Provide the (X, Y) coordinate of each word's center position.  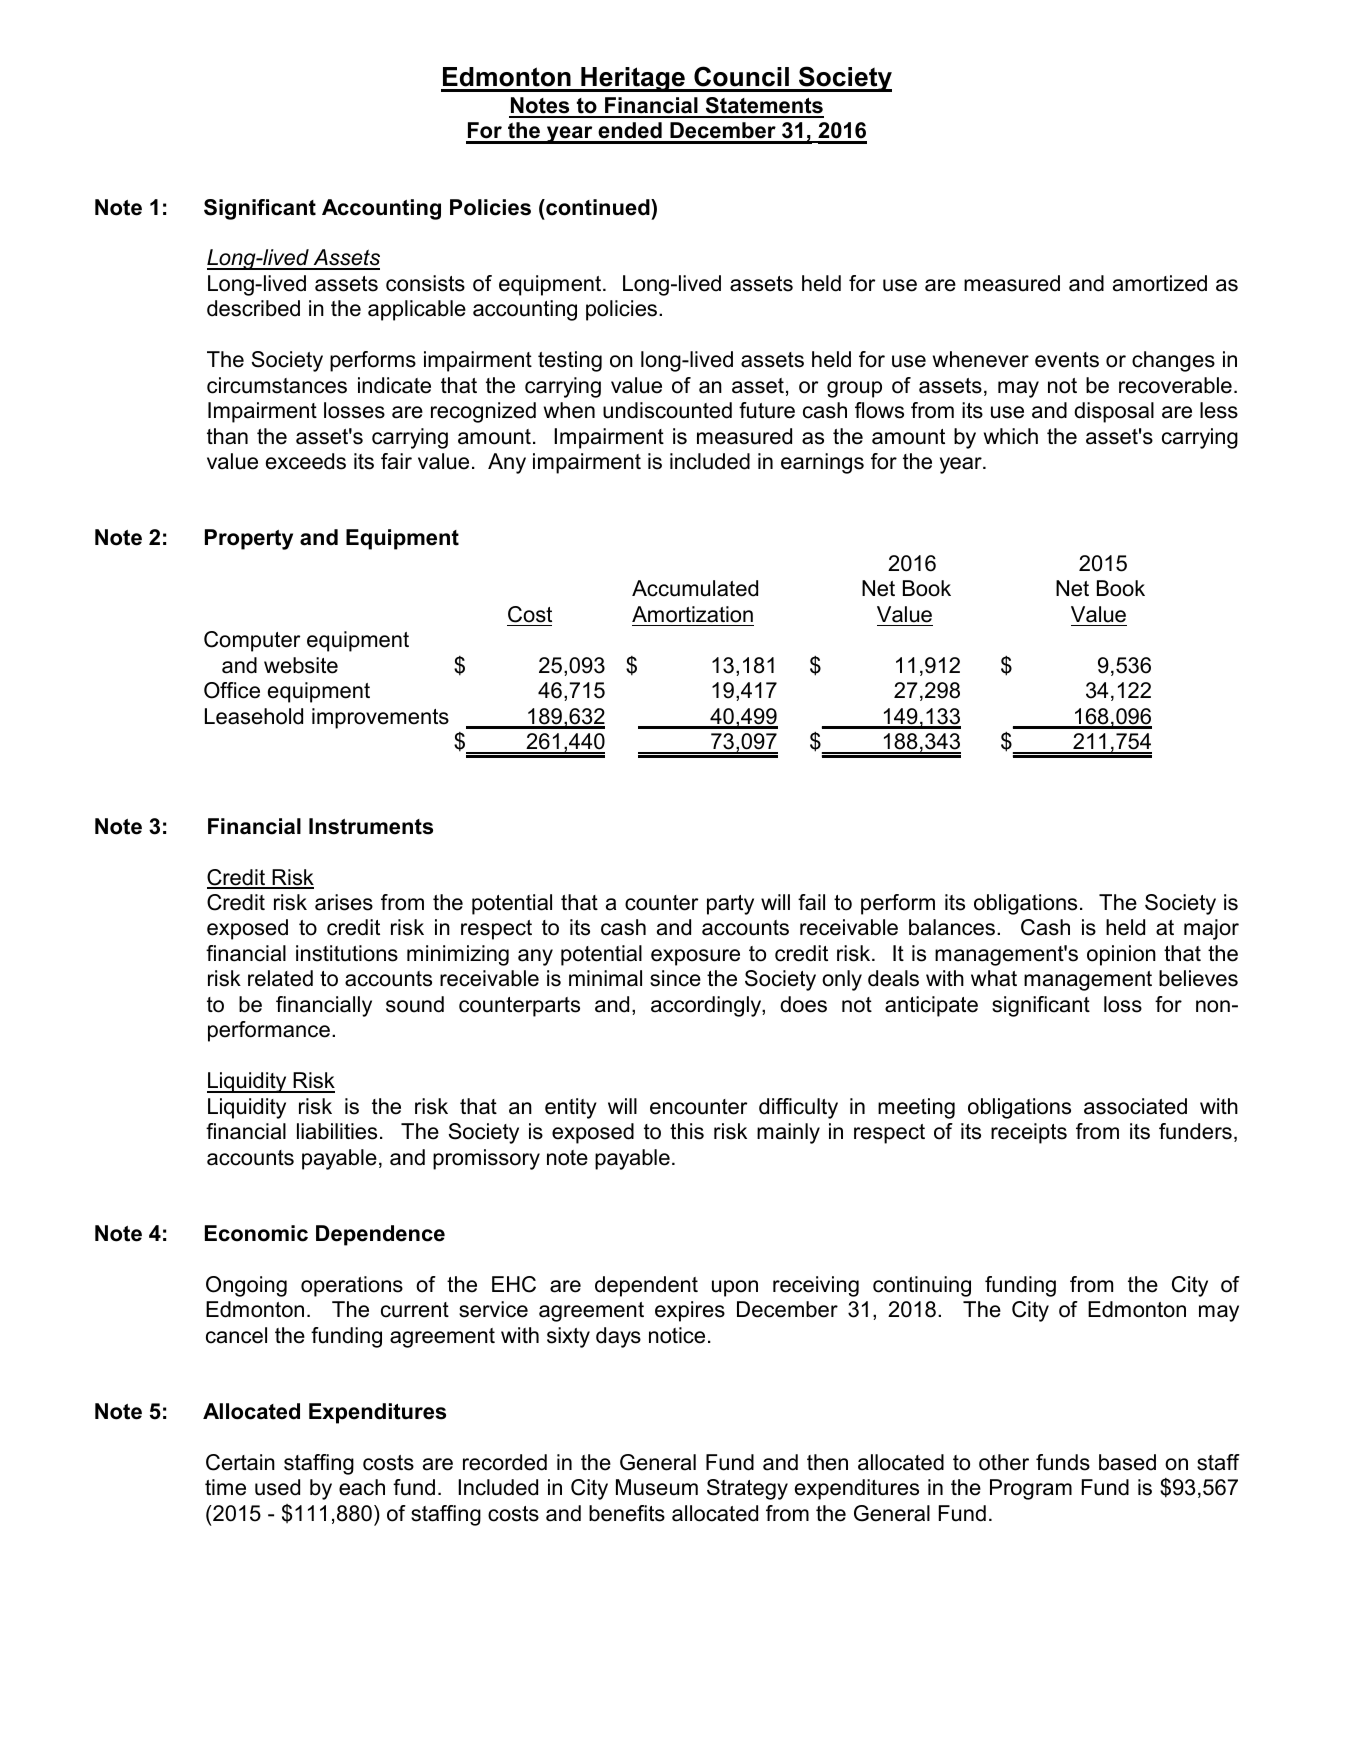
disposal (1114, 412)
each (362, 1487)
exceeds (306, 461)
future (767, 410)
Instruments (371, 826)
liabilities (337, 1131)
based (1127, 1462)
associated (1135, 1106)
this (687, 1131)
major (1211, 929)
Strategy (747, 1489)
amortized (1160, 283)
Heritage (633, 79)
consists (425, 283)
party (730, 905)
